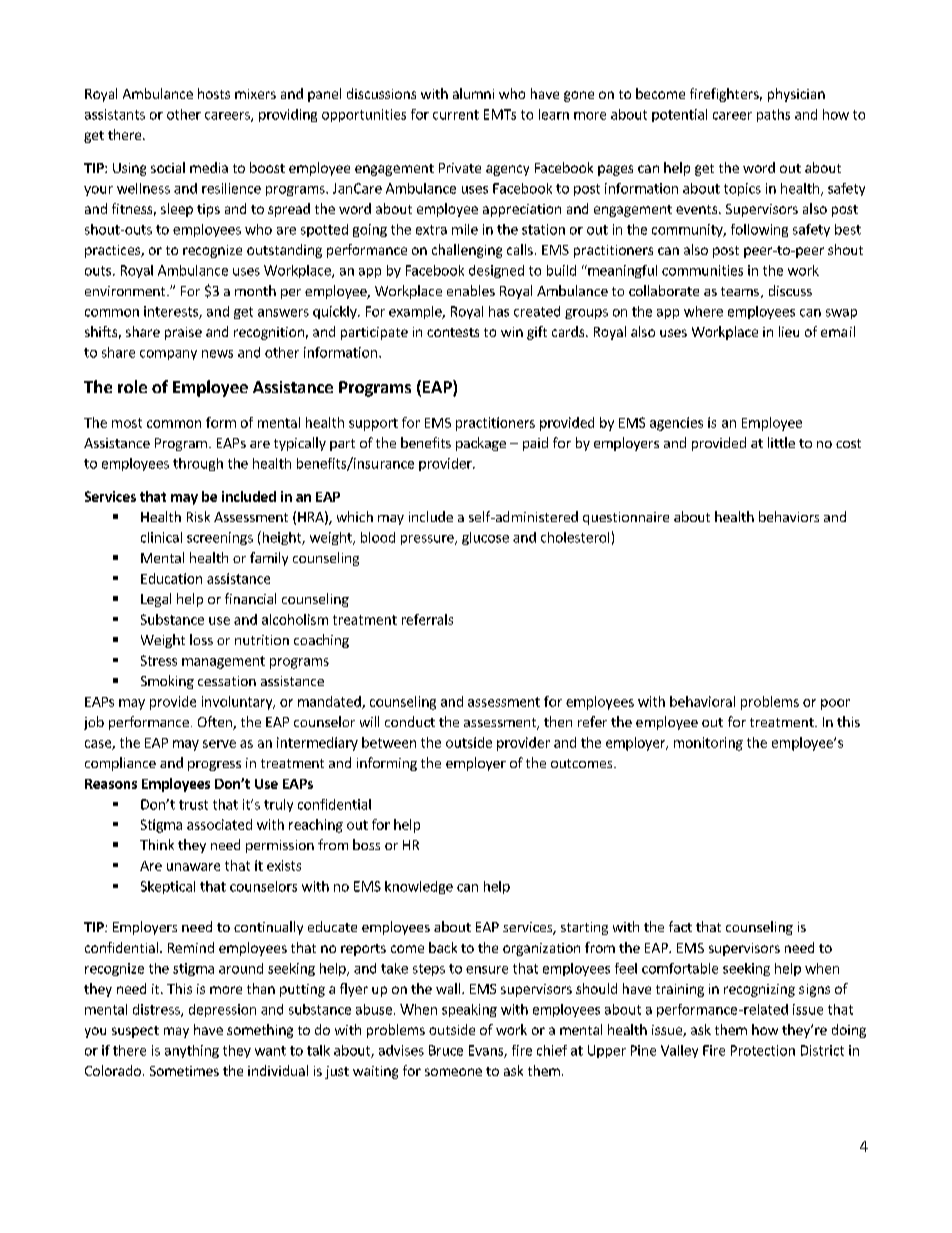 This image has height=1233, width=952. Describe the element at coordinates (763, 1050) in the image. I see `Protection` at that location.
